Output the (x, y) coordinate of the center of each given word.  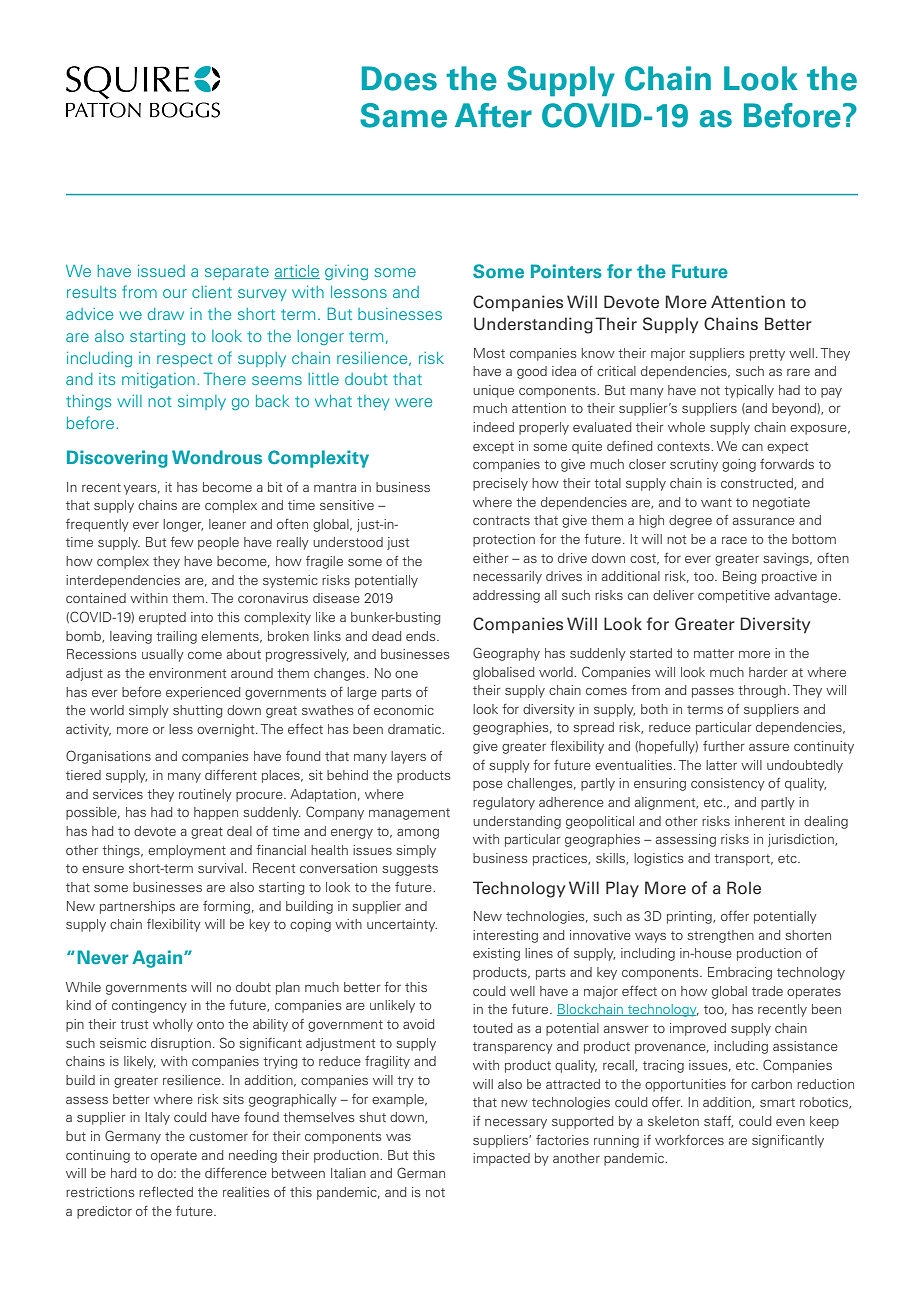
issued (161, 271)
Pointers (566, 271)
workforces (689, 1140)
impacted (501, 1159)
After (493, 115)
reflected (166, 1192)
